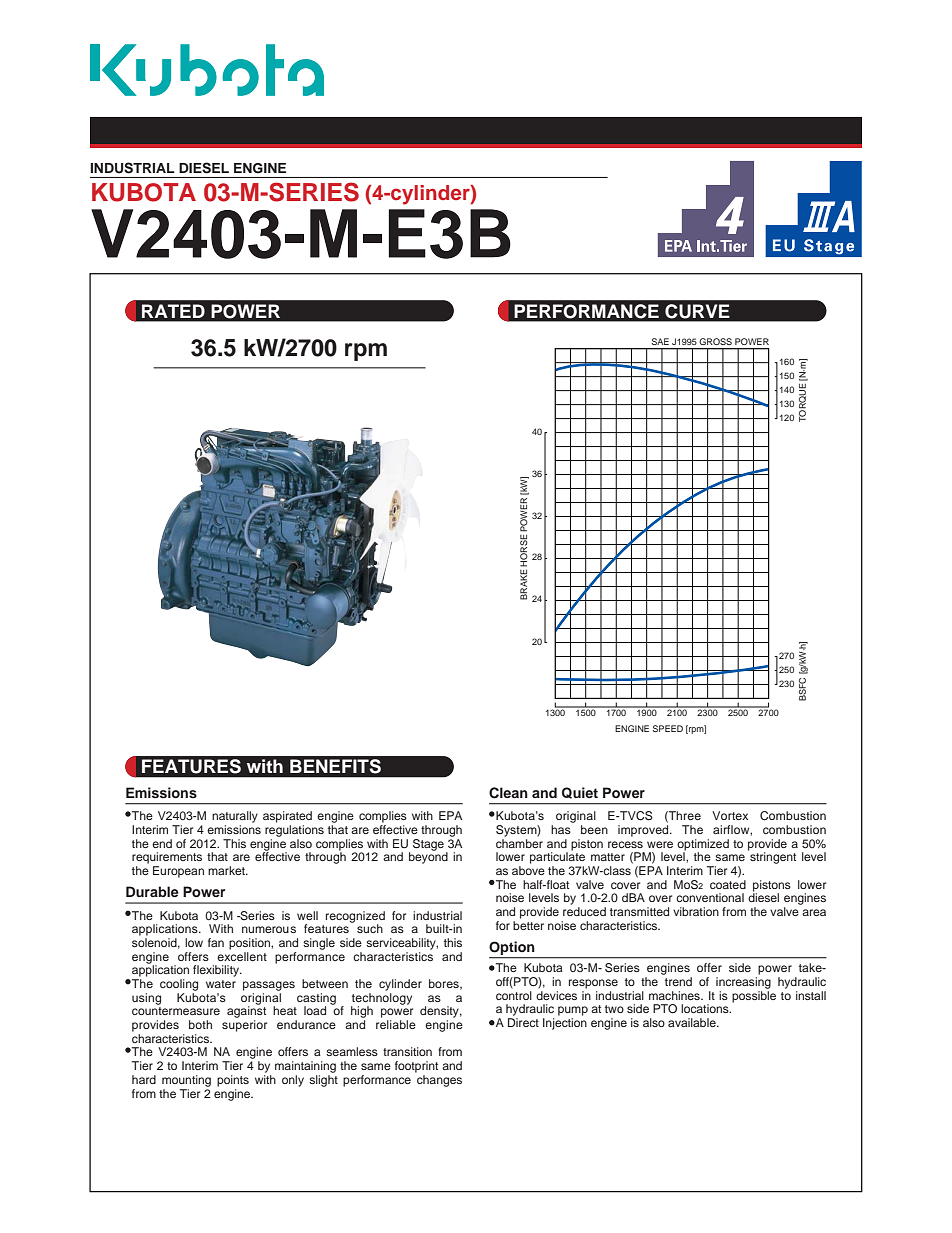 Image resolution: width=952 pixels, height=1233 pixels. What do you see at coordinates (233, 1081) in the screenshot?
I see `points` at bounding box center [233, 1081].
